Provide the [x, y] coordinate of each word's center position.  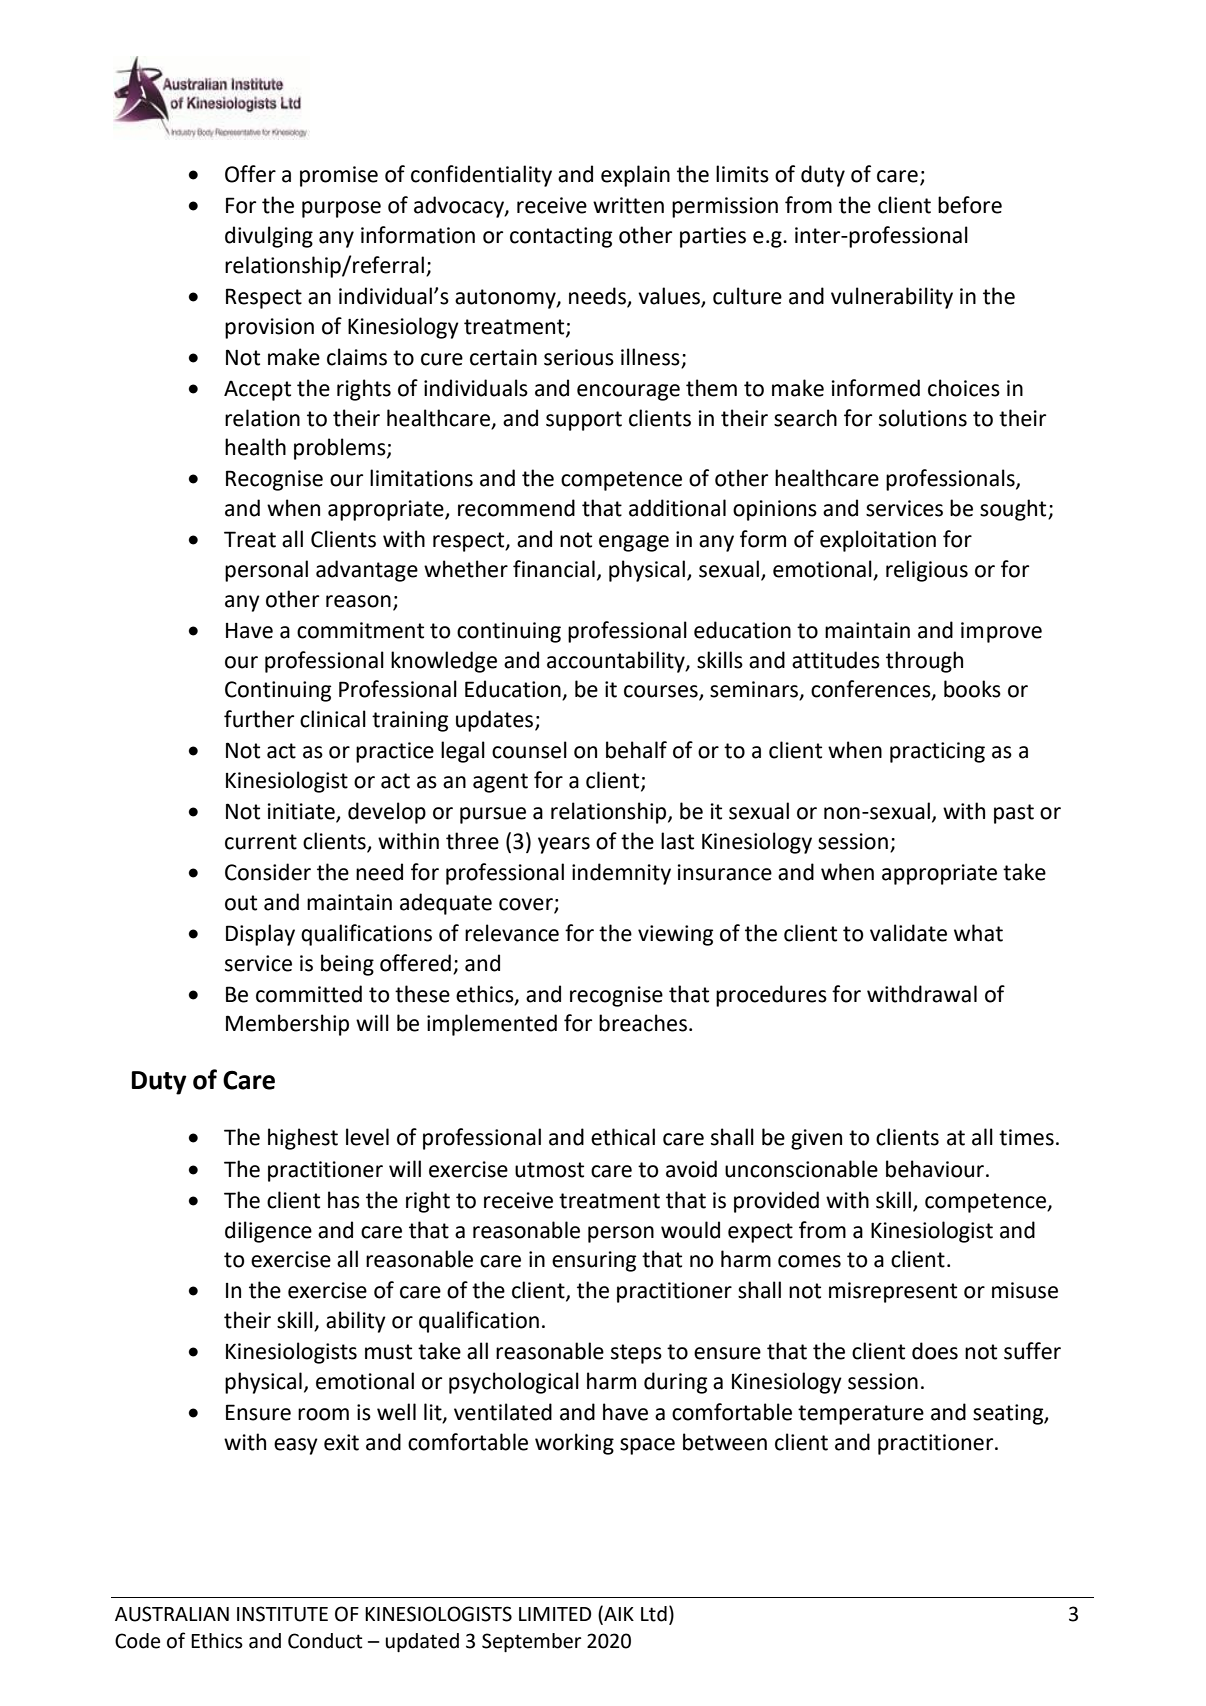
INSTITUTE [282, 1614]
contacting [561, 237]
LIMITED [555, 1614]
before [970, 205]
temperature [861, 1415]
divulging [269, 237]
